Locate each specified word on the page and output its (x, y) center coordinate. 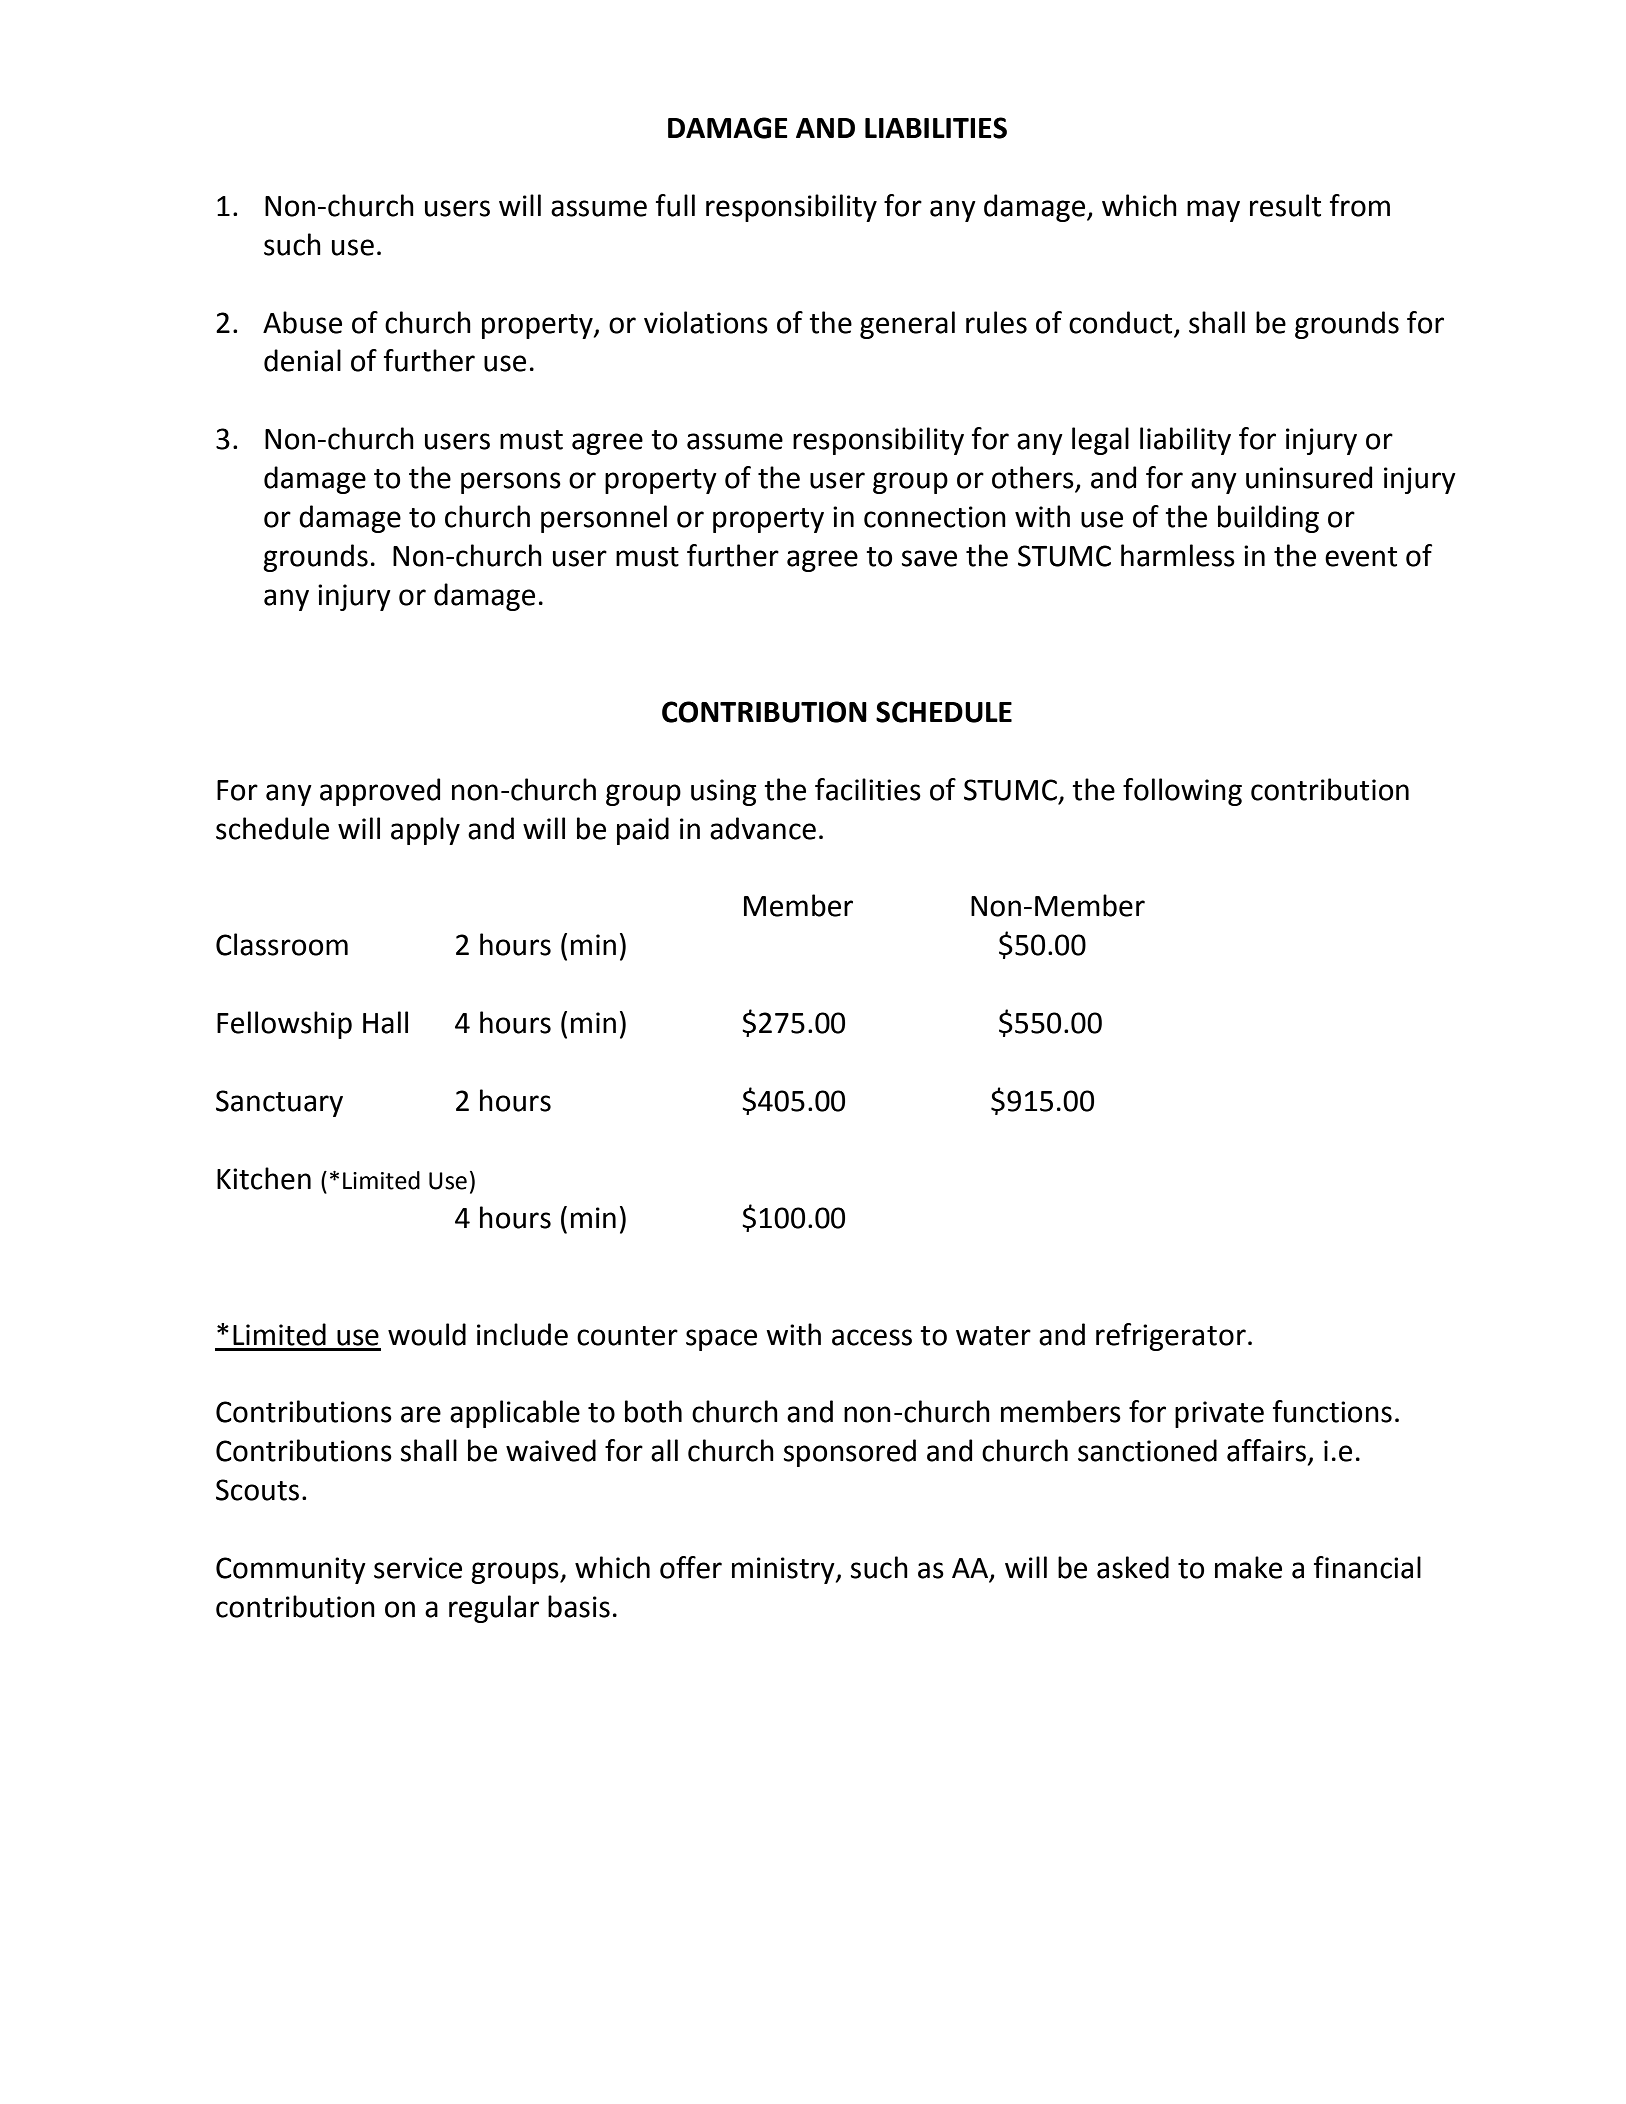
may (1213, 211)
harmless (1178, 555)
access (872, 1337)
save (929, 558)
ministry (784, 1570)
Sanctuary (279, 1103)
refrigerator (1171, 1337)
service (418, 1568)
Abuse (302, 322)
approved (380, 792)
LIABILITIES (936, 128)
